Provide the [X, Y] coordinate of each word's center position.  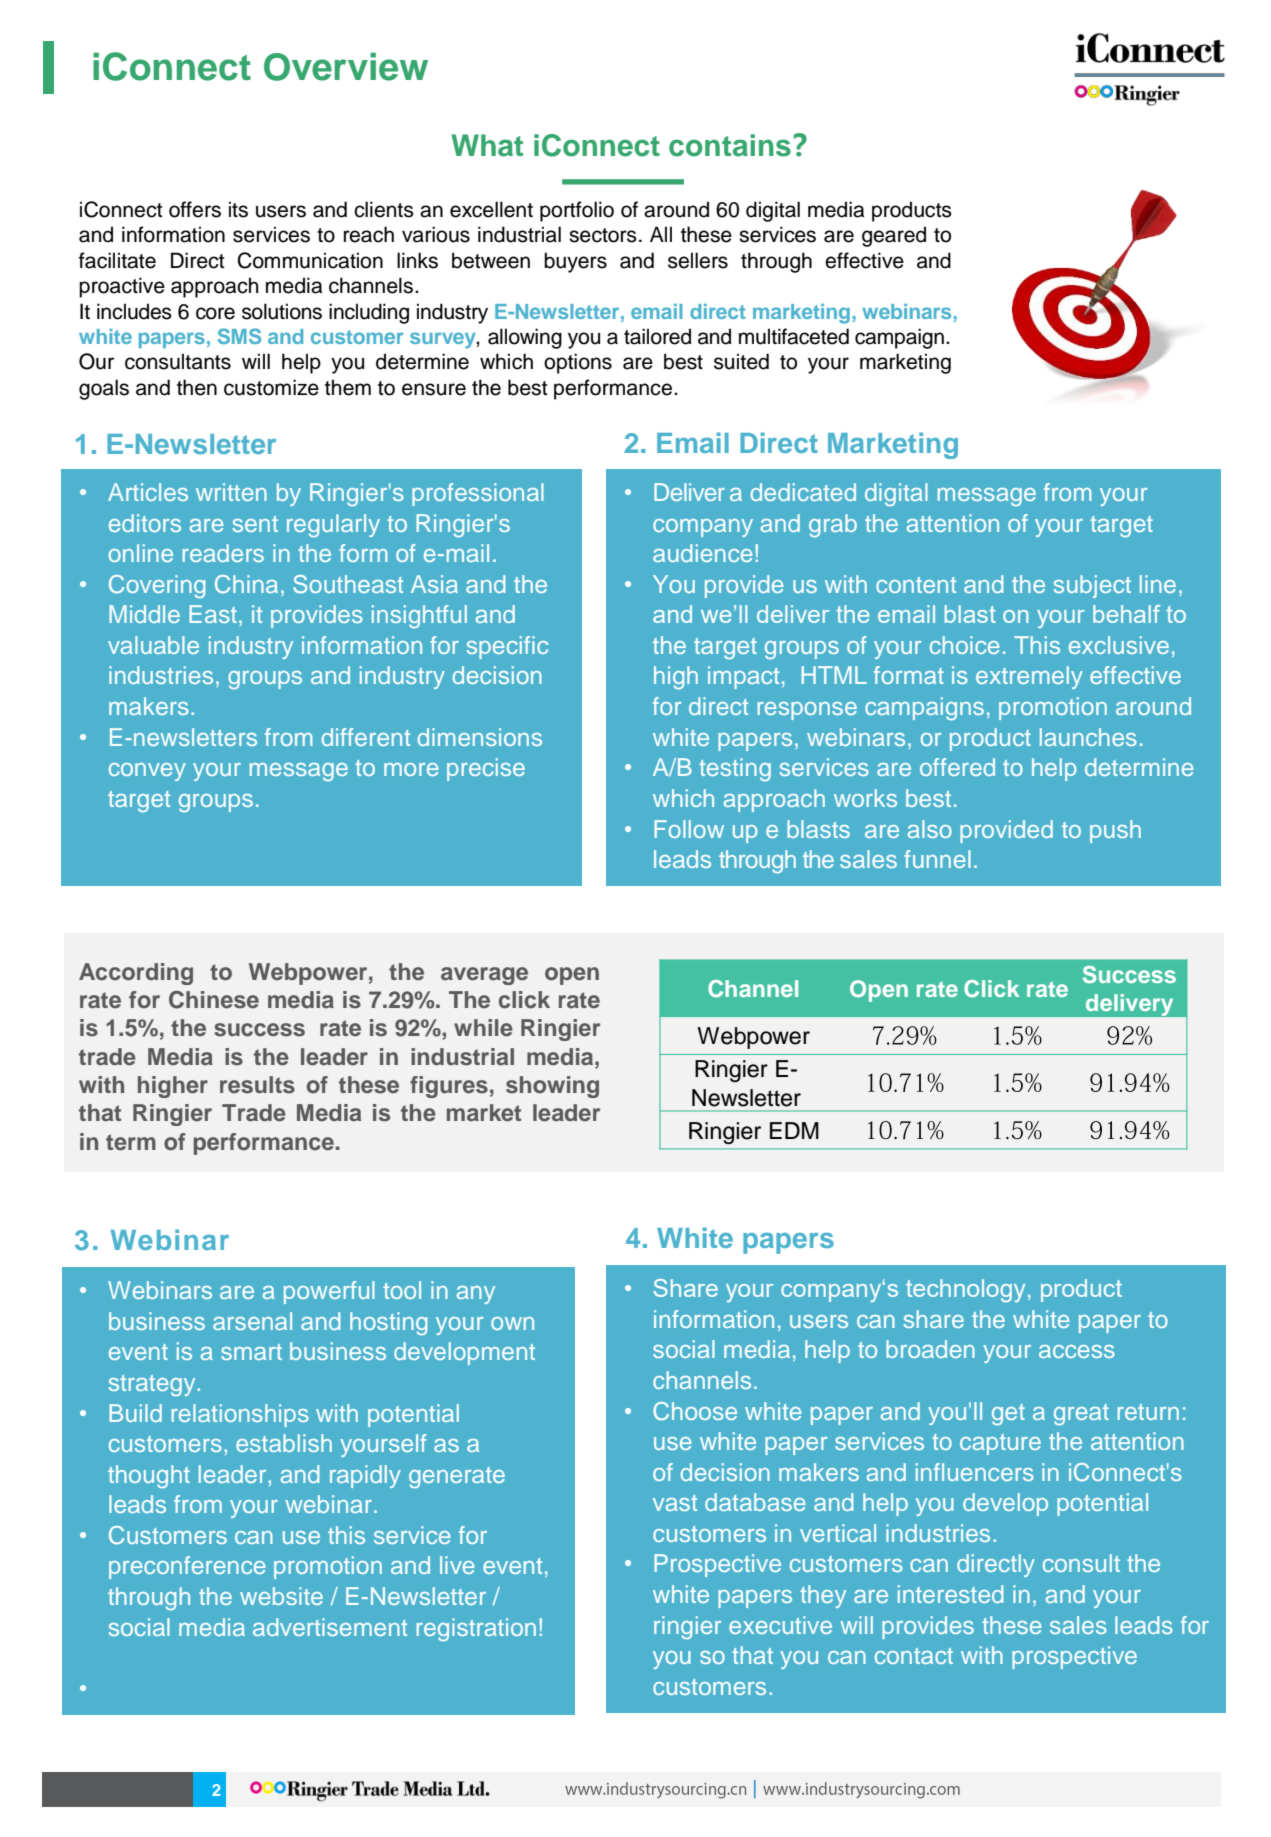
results [257, 1085]
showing [552, 1087]
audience [703, 553]
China [246, 584]
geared [894, 236]
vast [675, 1503]
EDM [794, 1130]
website [281, 1596]
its [238, 209]
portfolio [577, 211]
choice [965, 645]
